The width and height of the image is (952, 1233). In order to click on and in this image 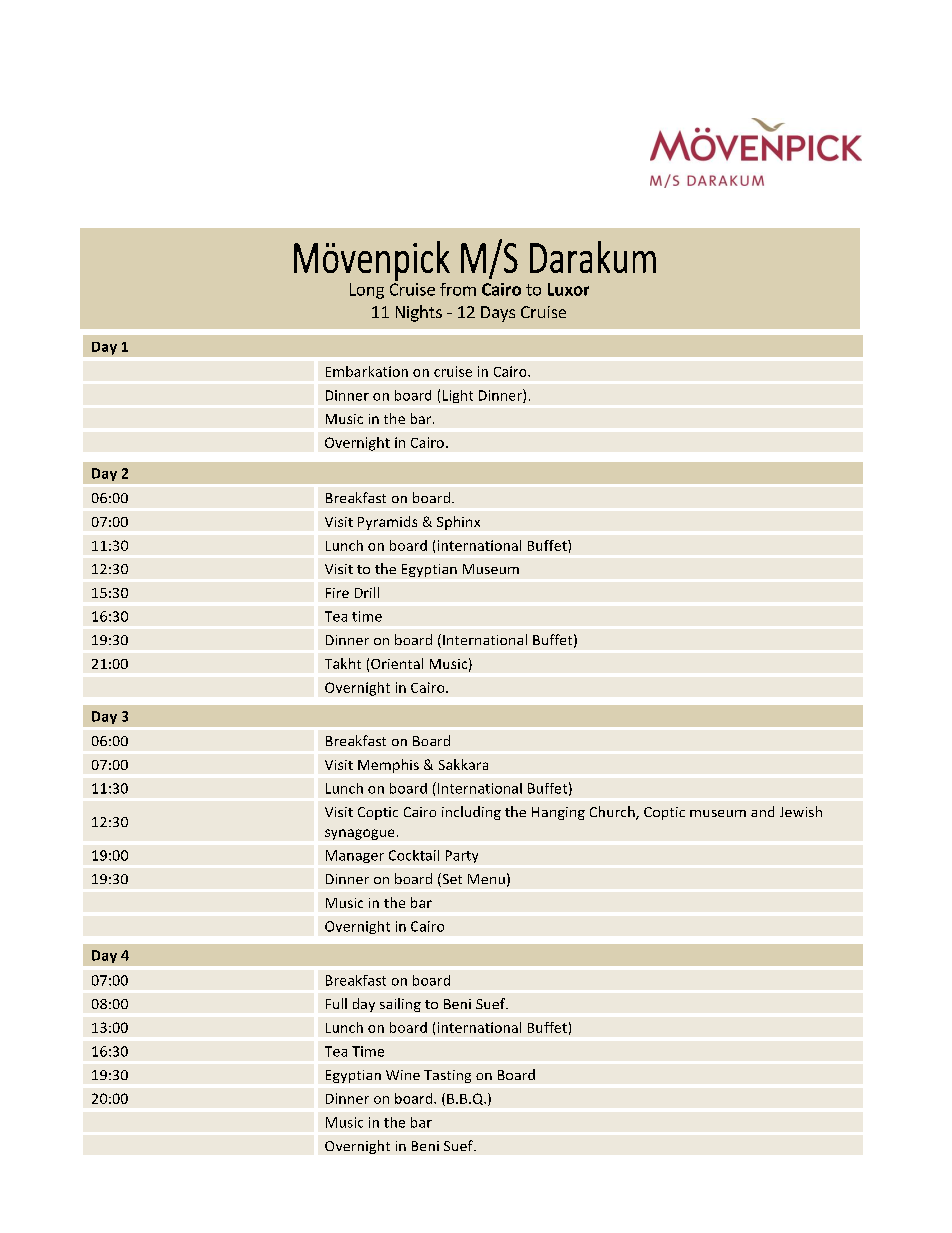, I will do `click(762, 811)`.
